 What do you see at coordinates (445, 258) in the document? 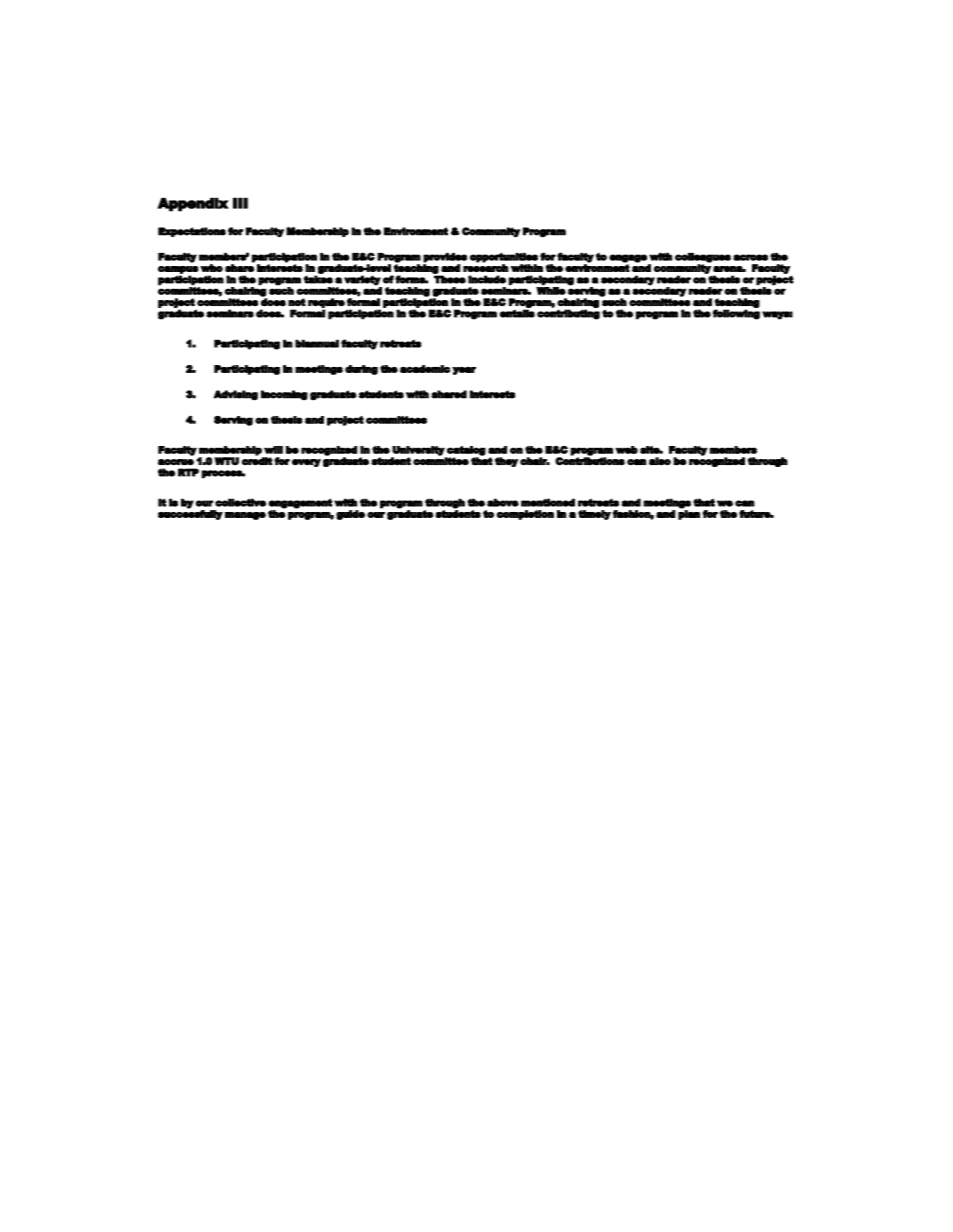
I see `provides` at bounding box center [445, 258].
